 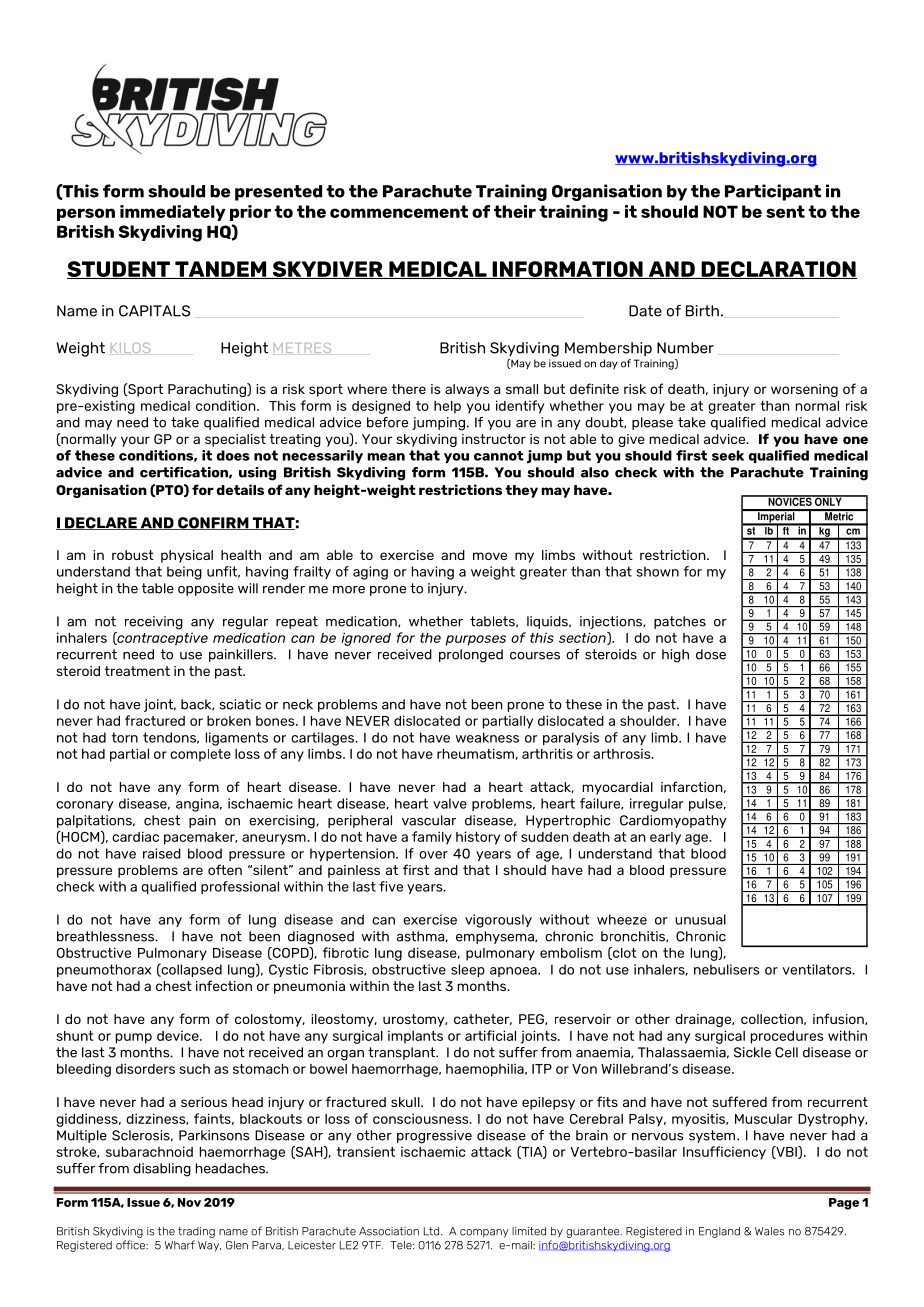 What do you see at coordinates (711, 654) in the page?
I see `dose` at bounding box center [711, 654].
